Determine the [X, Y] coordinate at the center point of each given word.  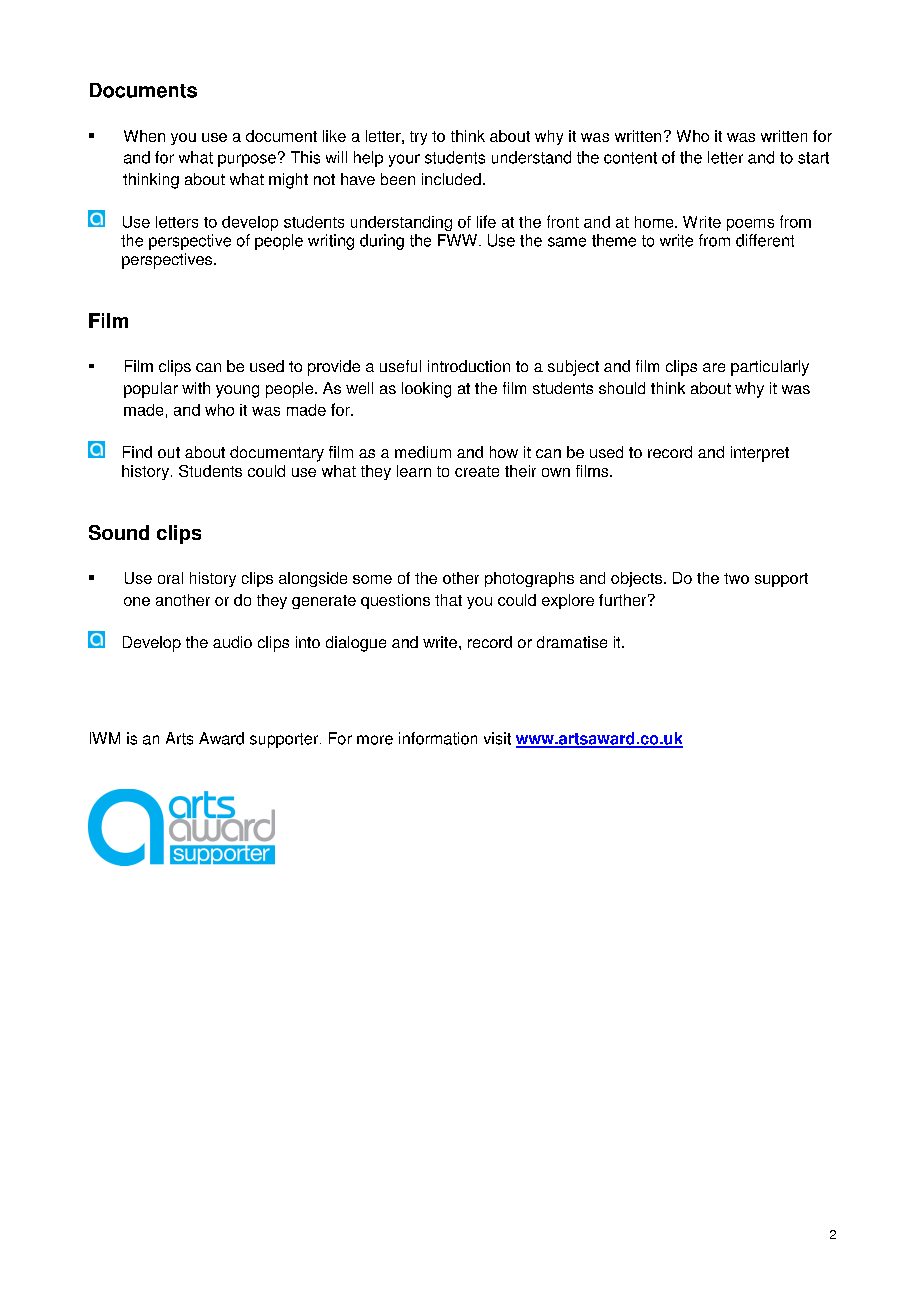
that [448, 600]
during [382, 242]
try [418, 138]
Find [137, 452]
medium [423, 452]
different [765, 240]
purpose [247, 160]
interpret [760, 454]
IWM [105, 738]
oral [170, 578]
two [736, 578]
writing [331, 242]
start [813, 158]
